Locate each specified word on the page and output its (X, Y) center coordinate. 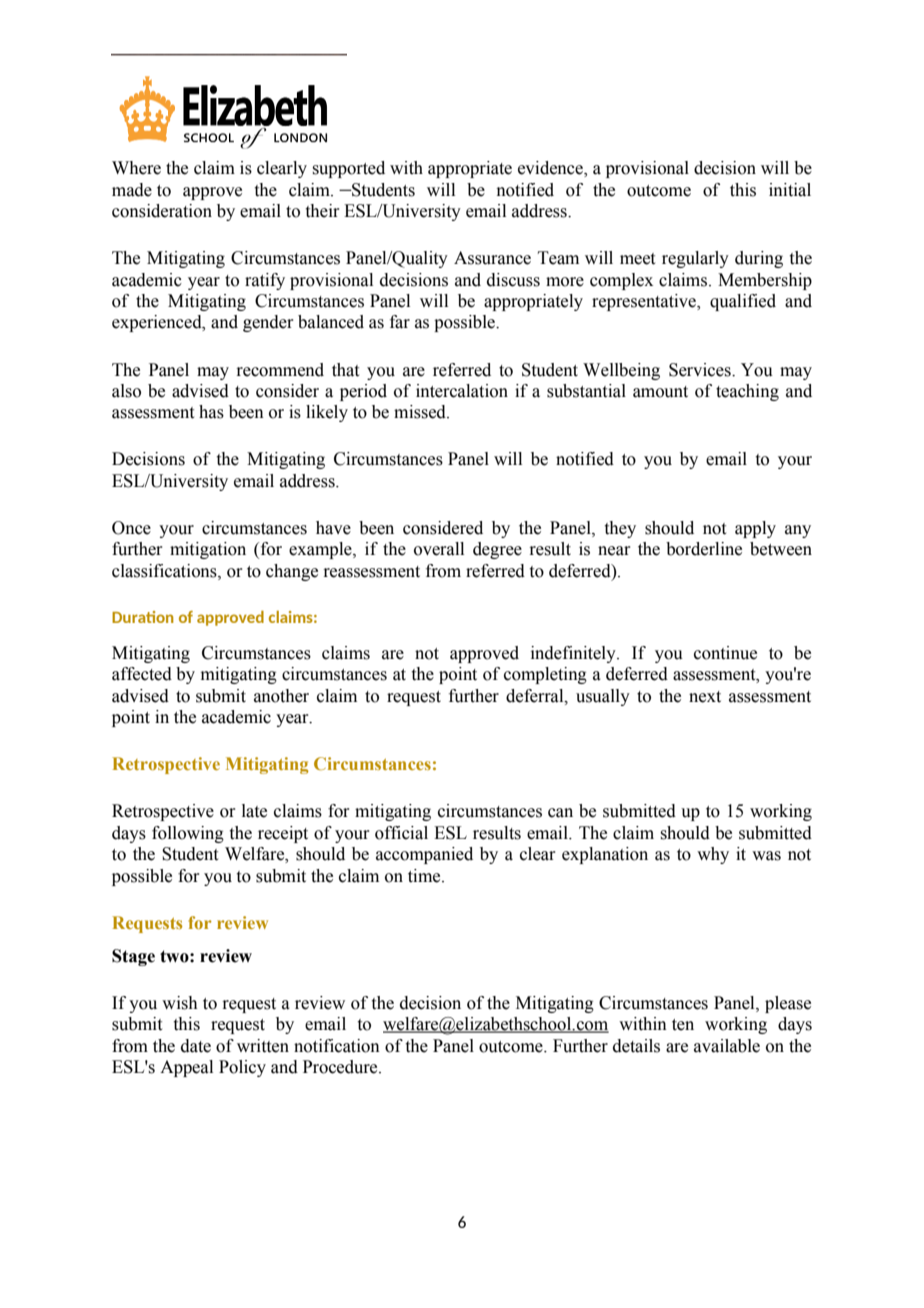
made (132, 190)
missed (421, 412)
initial (790, 190)
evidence (551, 169)
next (705, 697)
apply (755, 529)
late (254, 811)
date (196, 1046)
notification (337, 1046)
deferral (536, 696)
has (211, 412)
